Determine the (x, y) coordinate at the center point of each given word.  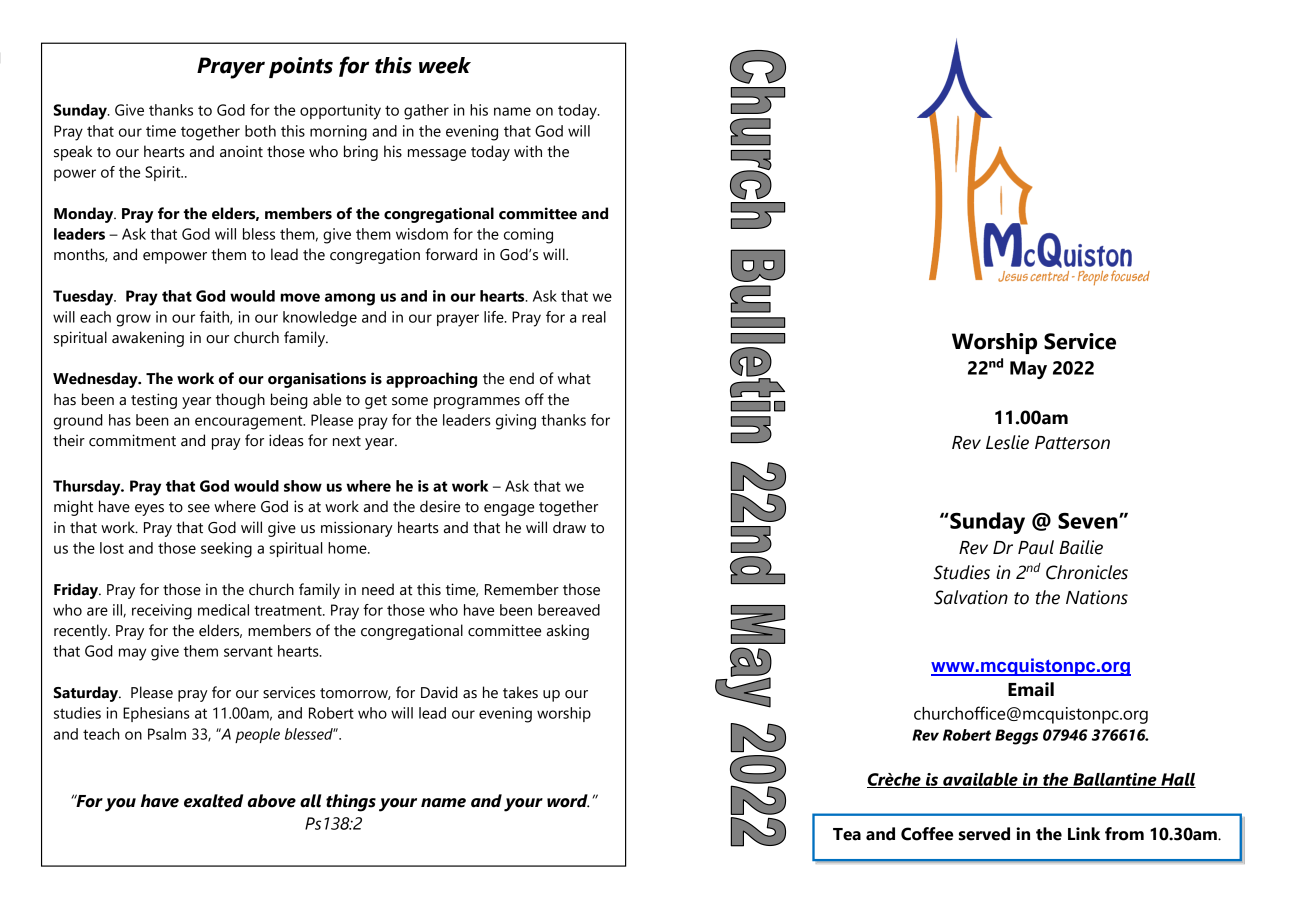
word (568, 801)
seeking (226, 550)
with (528, 151)
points (301, 67)
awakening (148, 339)
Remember (522, 589)
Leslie (1007, 442)
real (594, 317)
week (445, 65)
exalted (213, 801)
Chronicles (1087, 572)
